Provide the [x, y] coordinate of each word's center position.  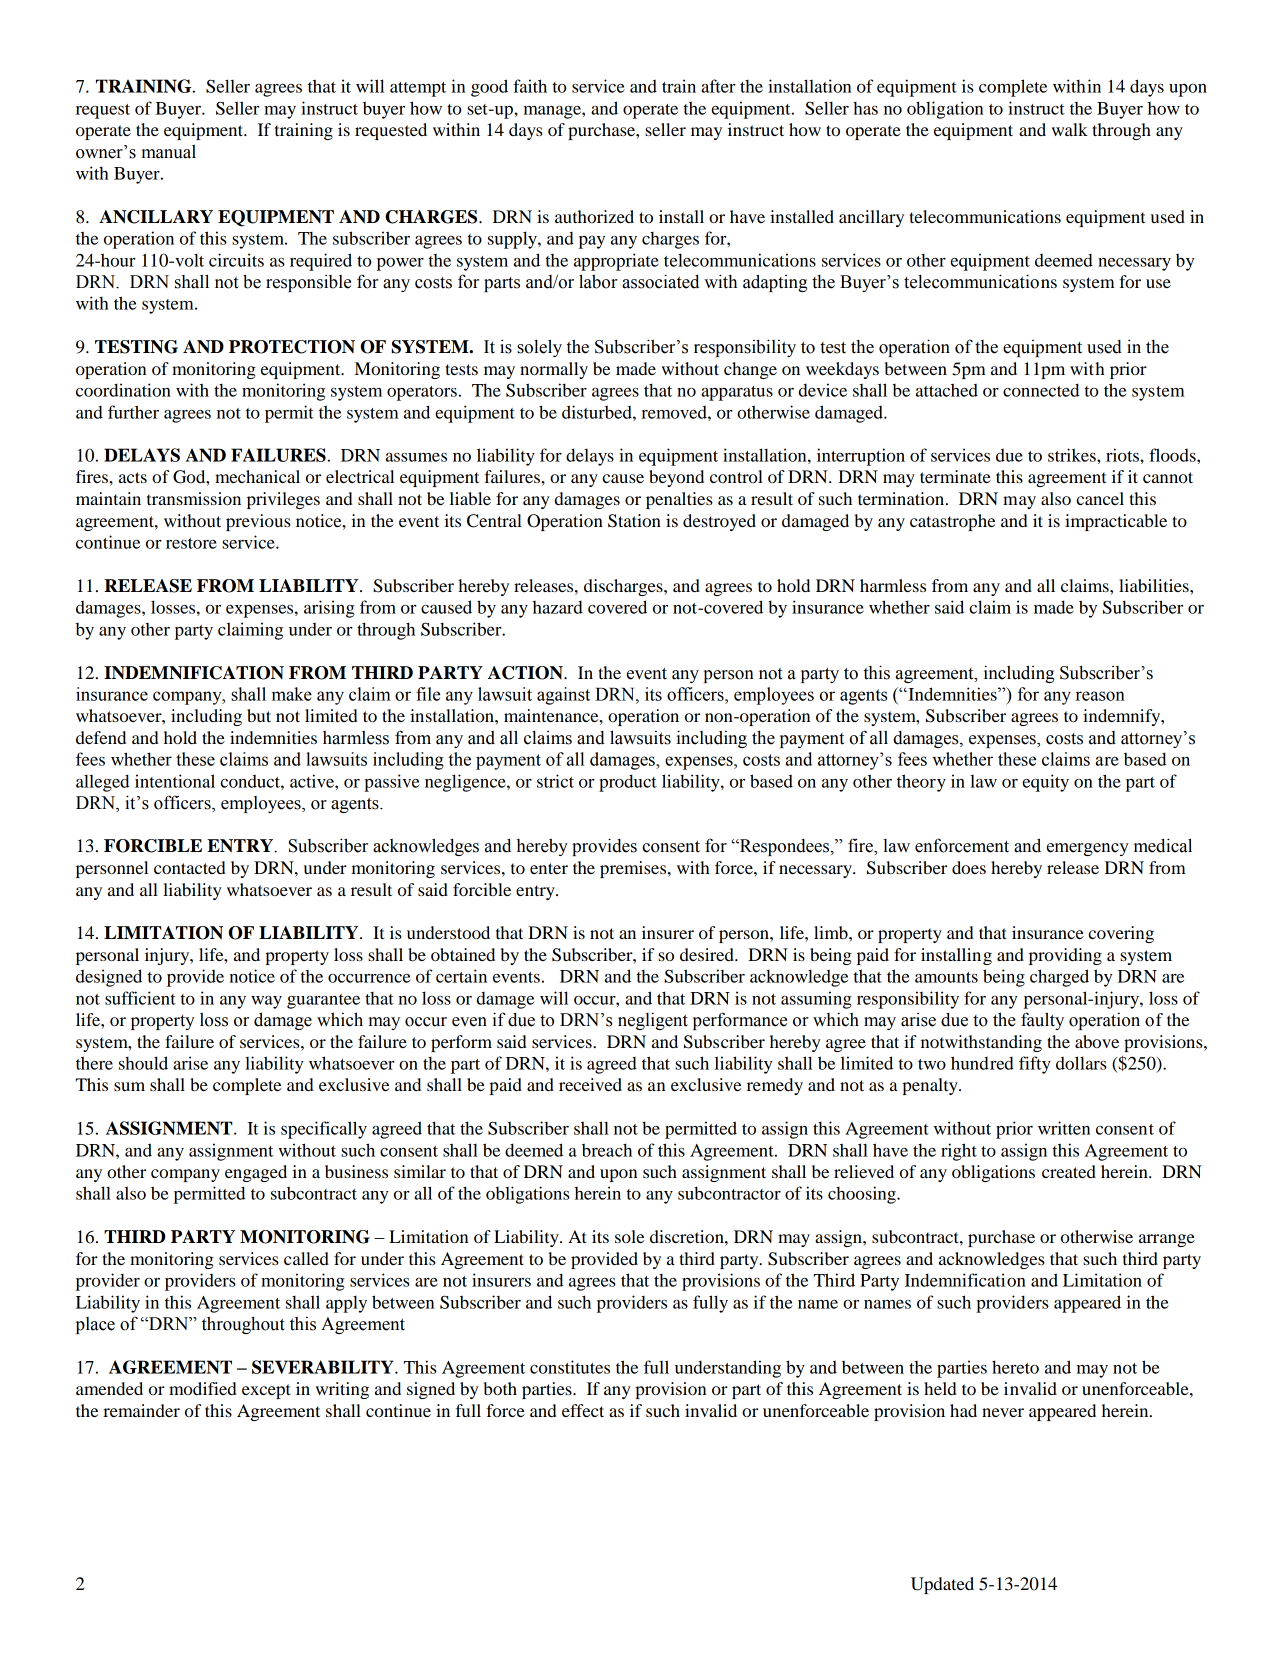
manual [169, 152]
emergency [1088, 849]
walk [1070, 129]
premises [634, 869]
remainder [141, 1410]
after [718, 86]
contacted [190, 867]
